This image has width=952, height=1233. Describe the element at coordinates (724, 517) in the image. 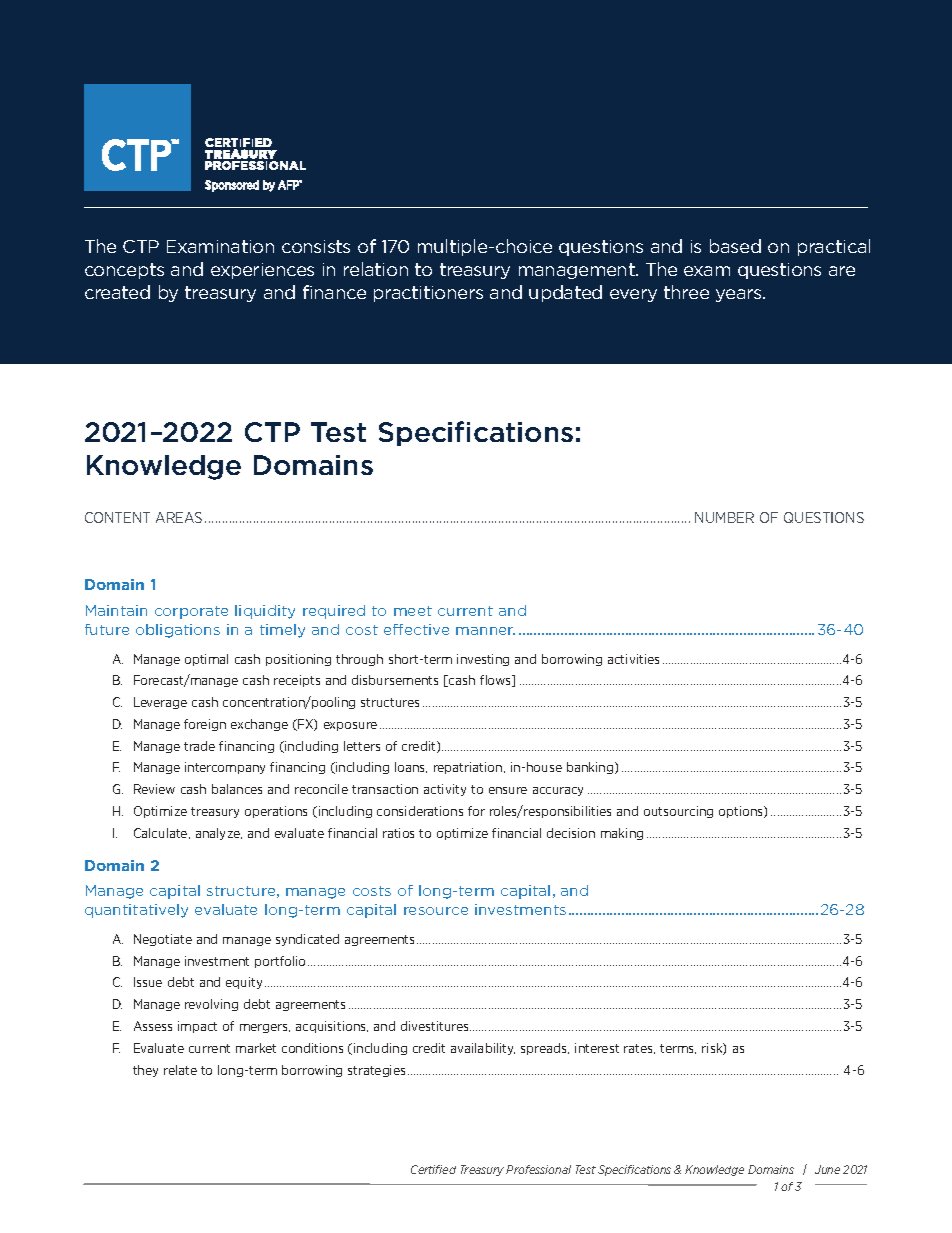

I see `NUMBER` at that location.
